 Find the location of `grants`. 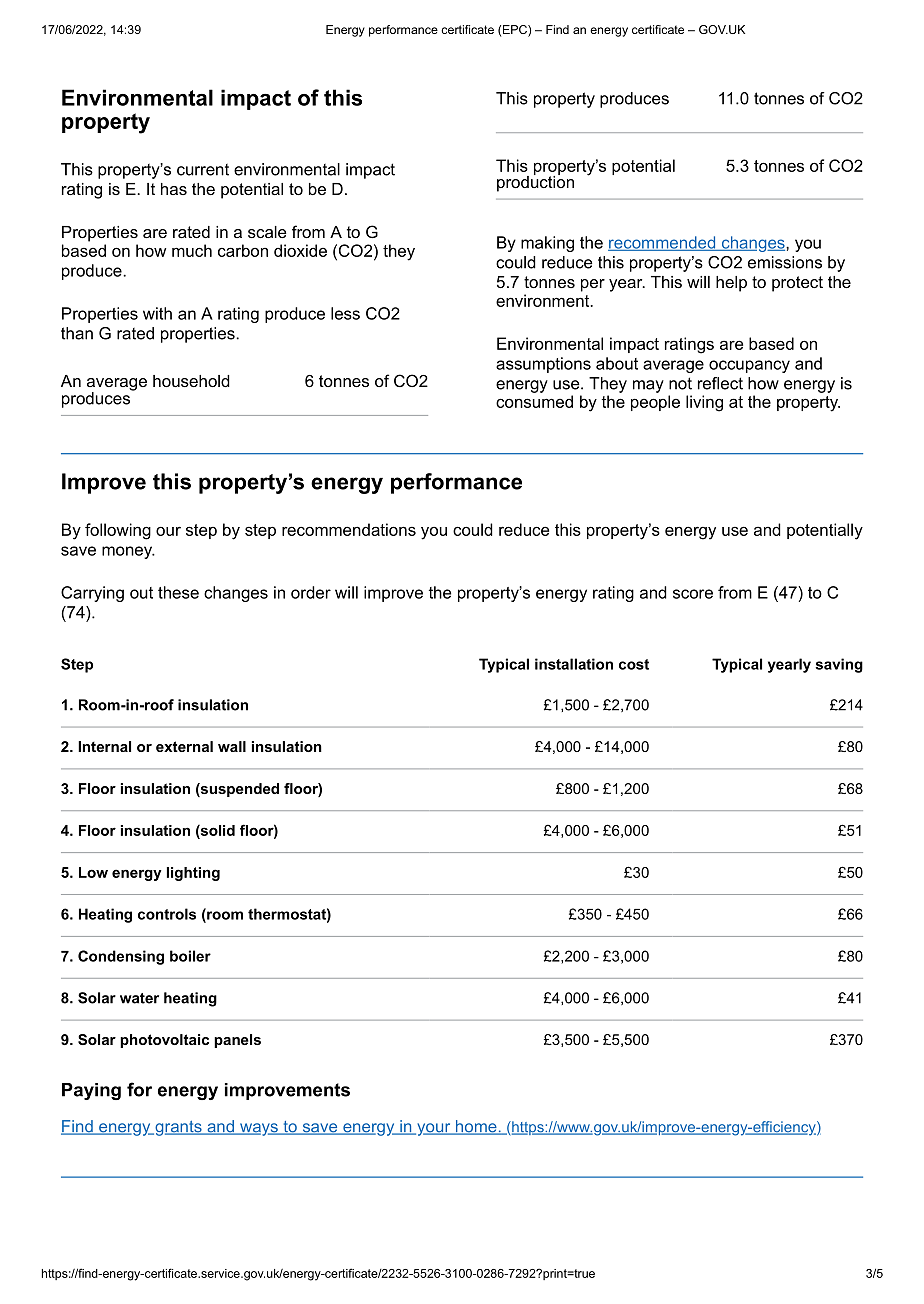

grants is located at coordinates (178, 1128).
